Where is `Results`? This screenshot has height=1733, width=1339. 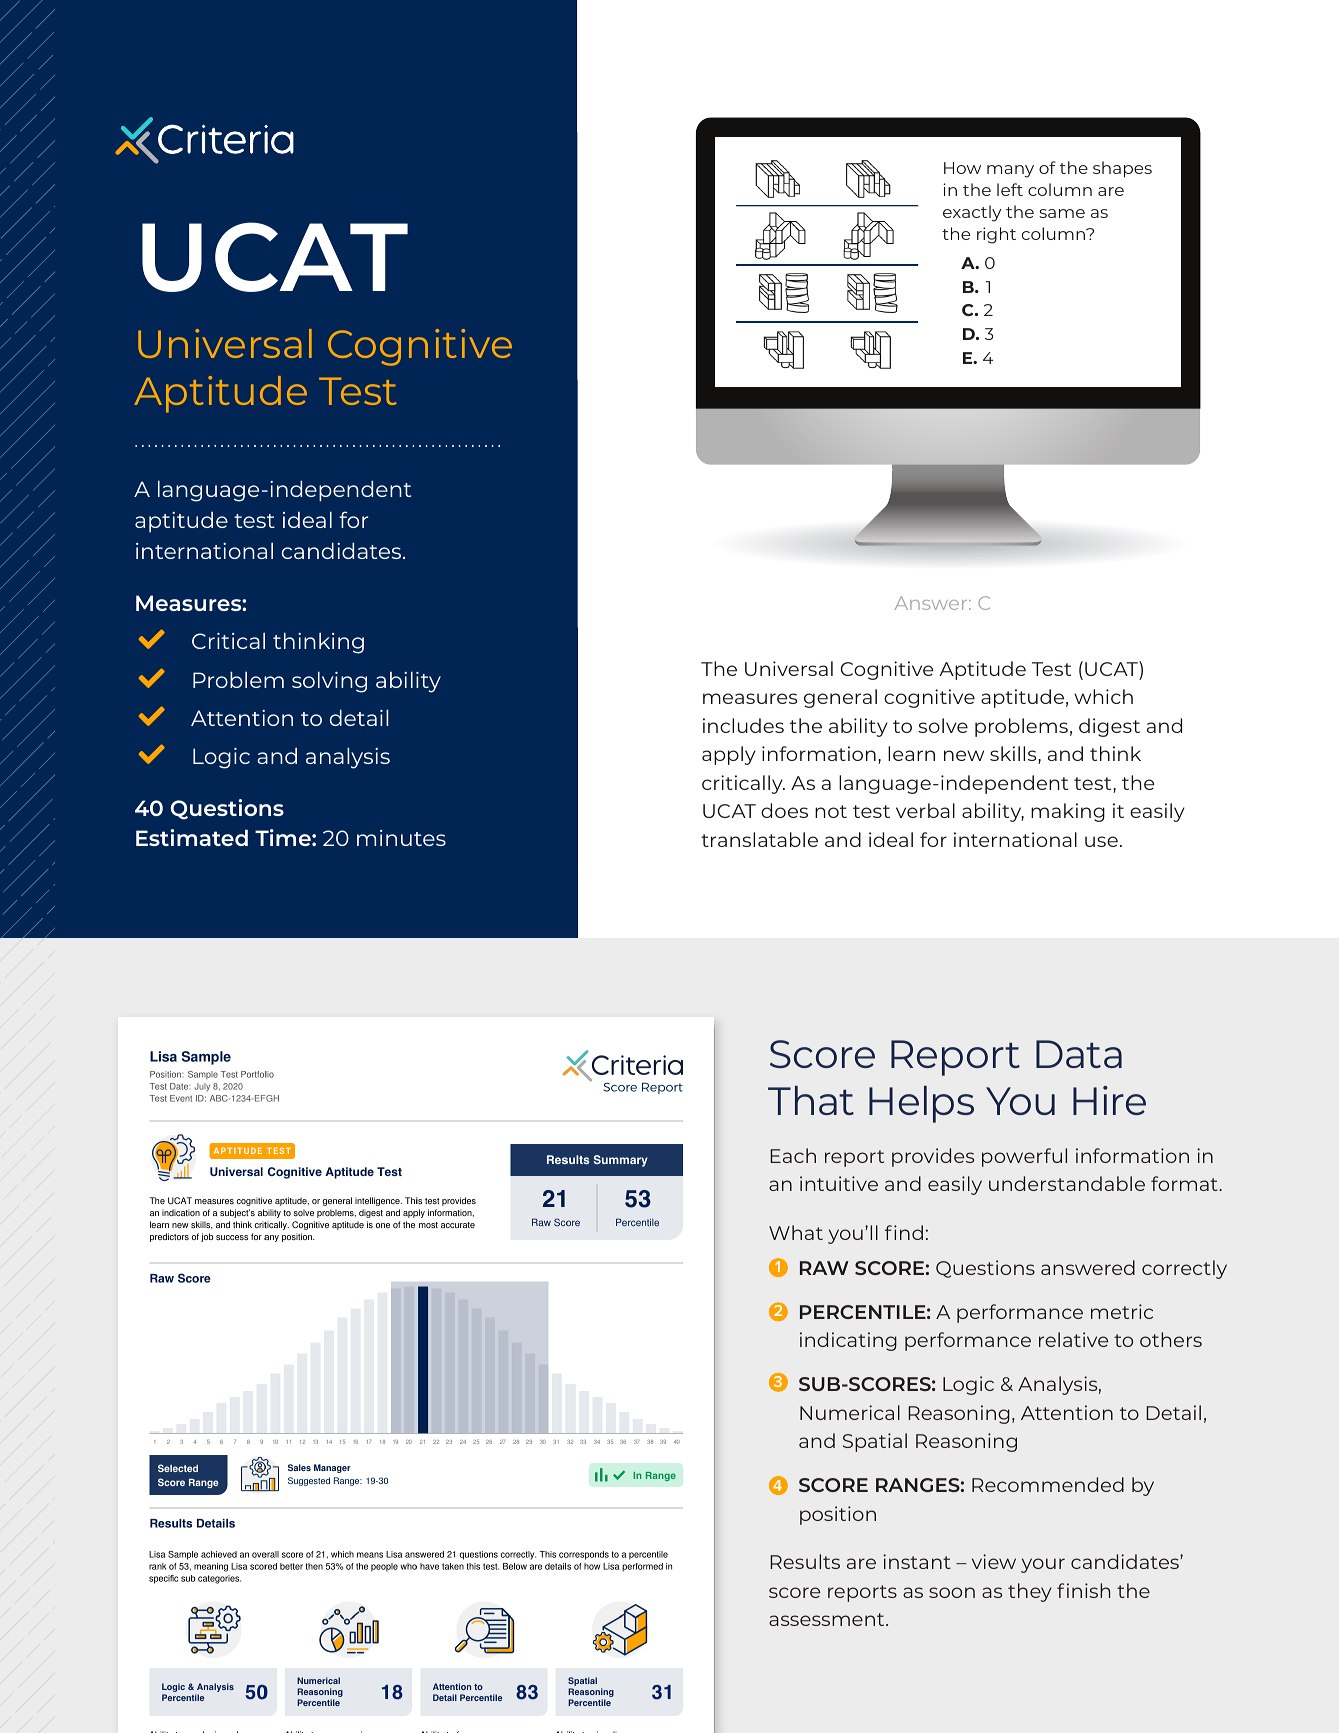
Results is located at coordinates (805, 1561).
